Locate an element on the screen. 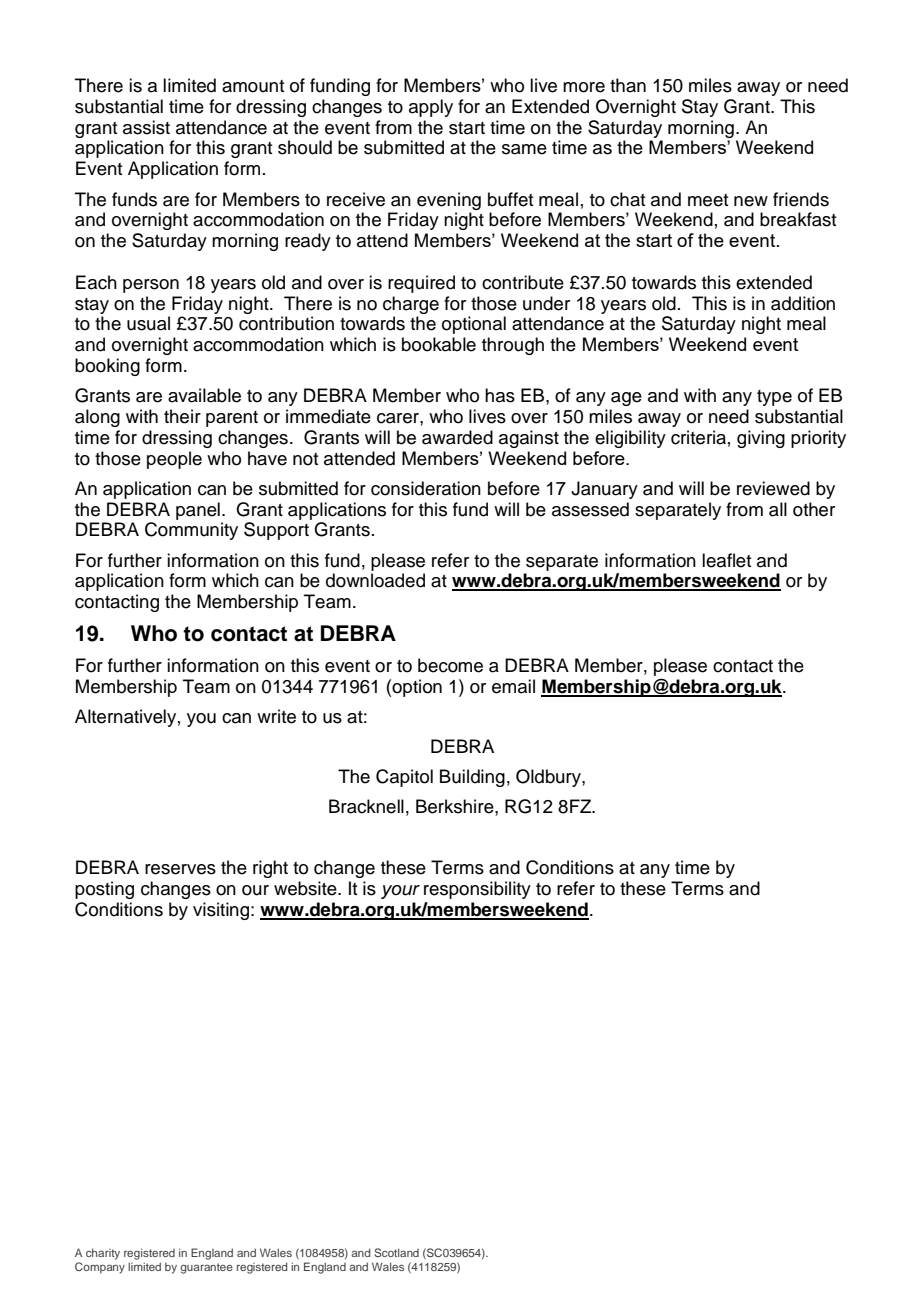 The image size is (924, 1308). assist is located at coordinates (146, 127).
